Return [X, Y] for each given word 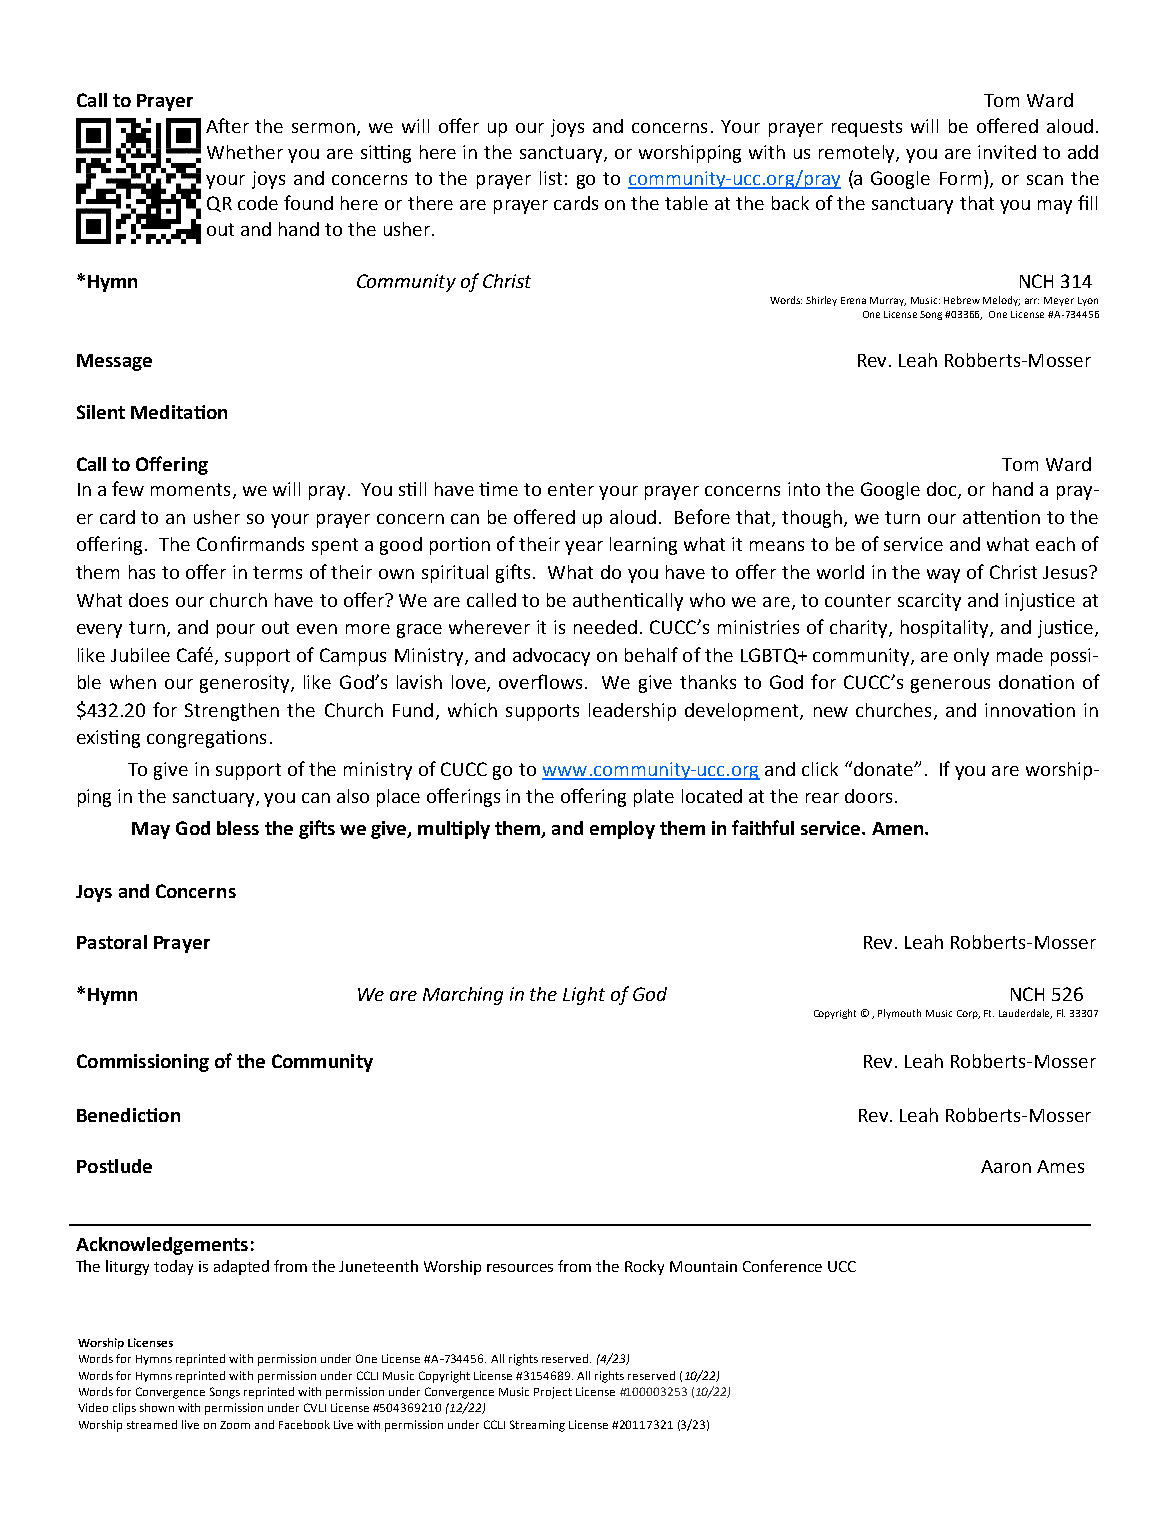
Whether [245, 152]
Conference [782, 1266]
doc [943, 490]
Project [553, 1393]
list [551, 178]
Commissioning [143, 1063]
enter [571, 489]
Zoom [235, 1425]
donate [883, 768]
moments [190, 489]
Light [584, 996]
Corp [968, 1014]
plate [654, 798]
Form [960, 178]
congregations [206, 739]
